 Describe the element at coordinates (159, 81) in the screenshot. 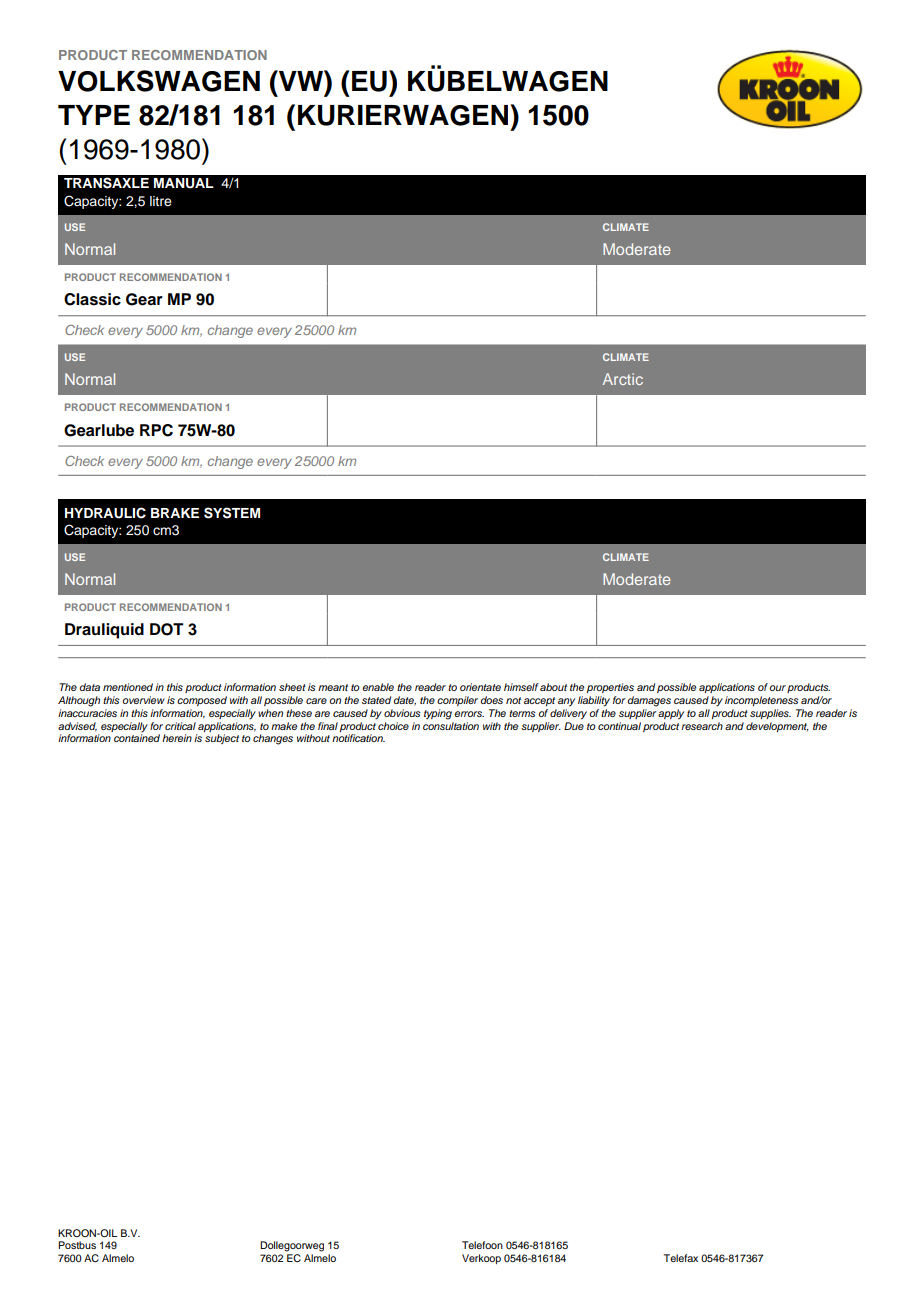

I see `VOLKSWAGEN` at that location.
